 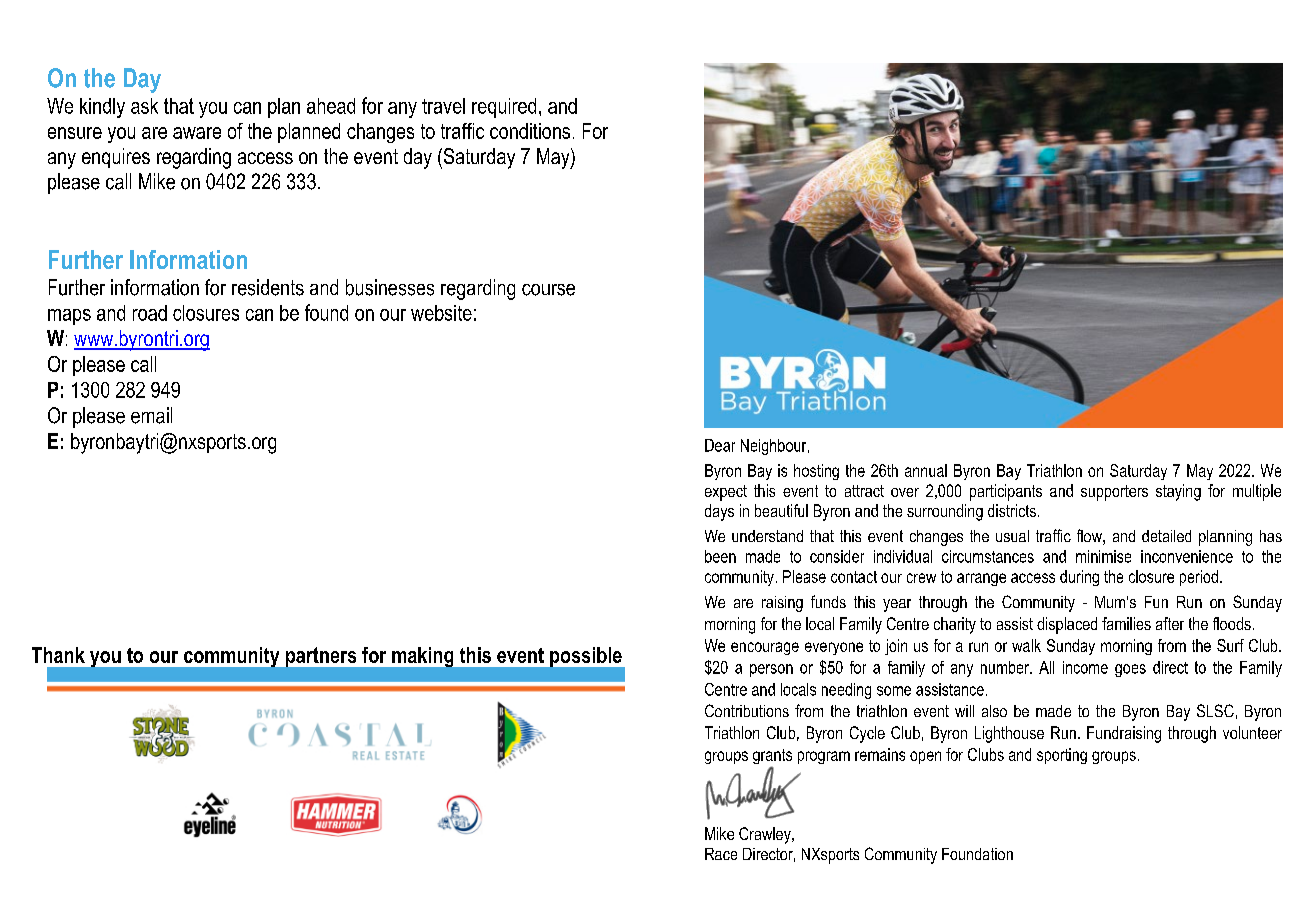 I want to click on supporters, so click(x=1114, y=493).
